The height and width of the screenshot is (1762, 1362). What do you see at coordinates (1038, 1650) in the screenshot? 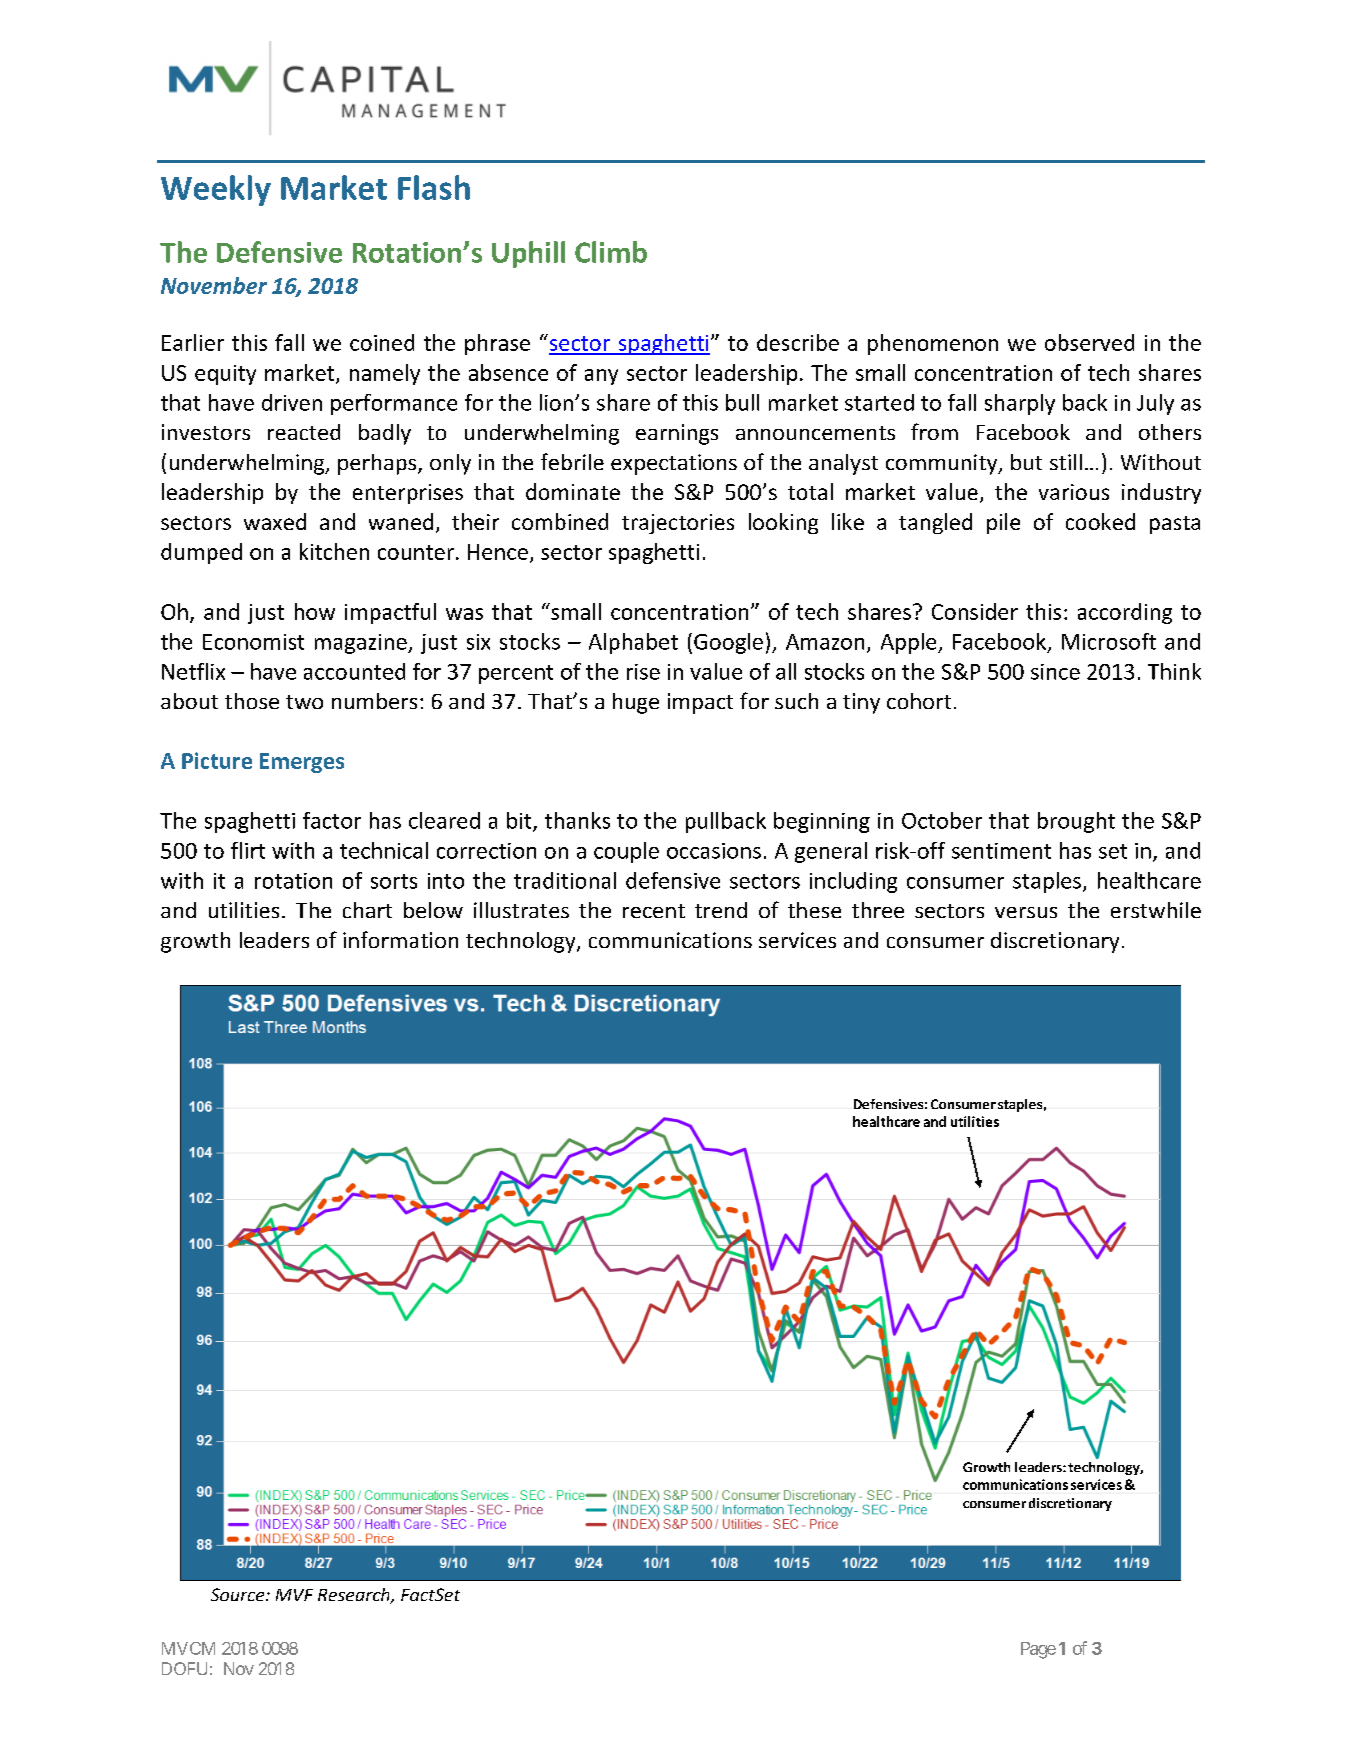
I see `Page` at bounding box center [1038, 1650].
